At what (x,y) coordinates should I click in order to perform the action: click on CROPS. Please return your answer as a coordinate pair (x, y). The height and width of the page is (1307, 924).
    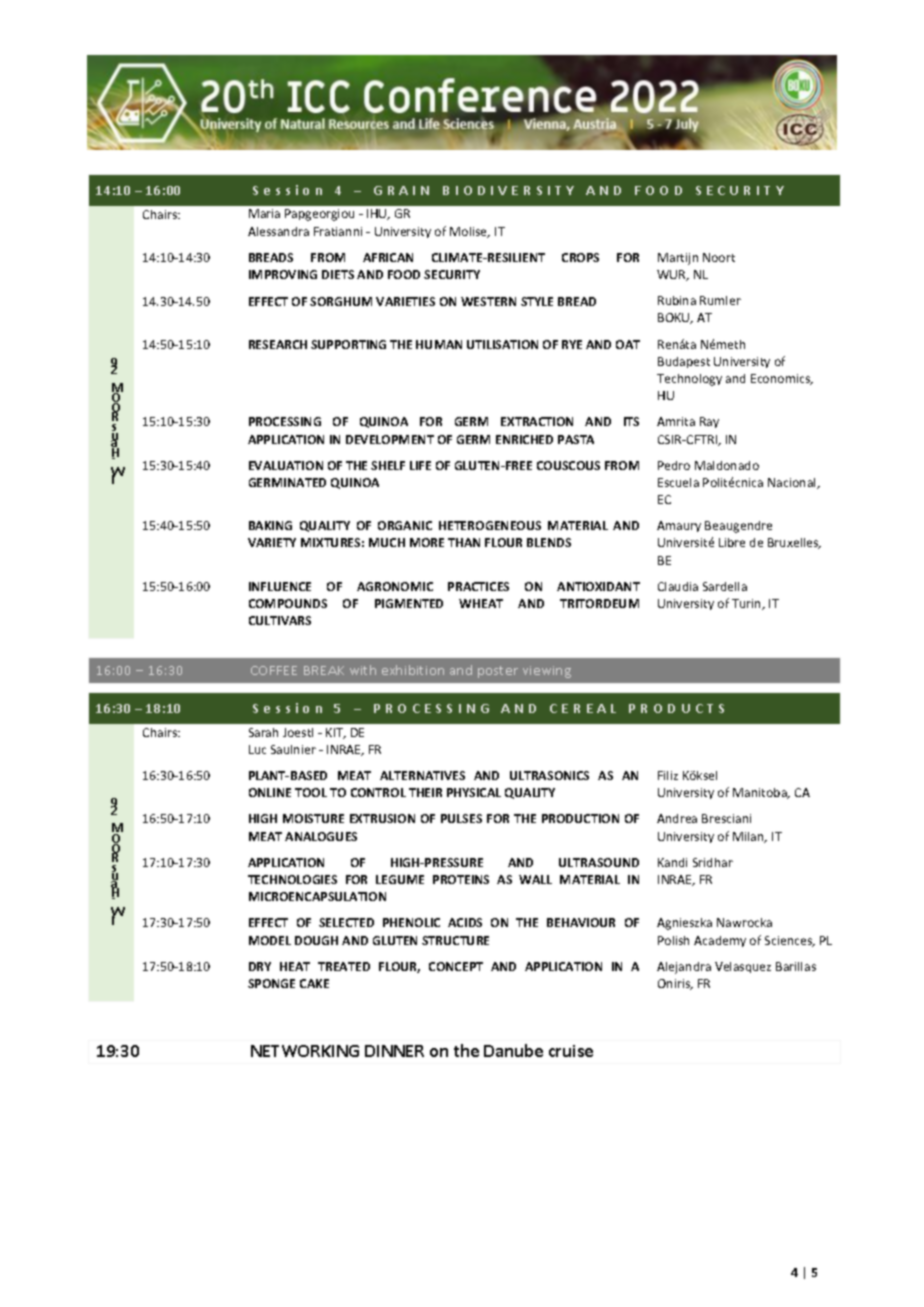
    Looking at the image, I should click on (580, 257).
